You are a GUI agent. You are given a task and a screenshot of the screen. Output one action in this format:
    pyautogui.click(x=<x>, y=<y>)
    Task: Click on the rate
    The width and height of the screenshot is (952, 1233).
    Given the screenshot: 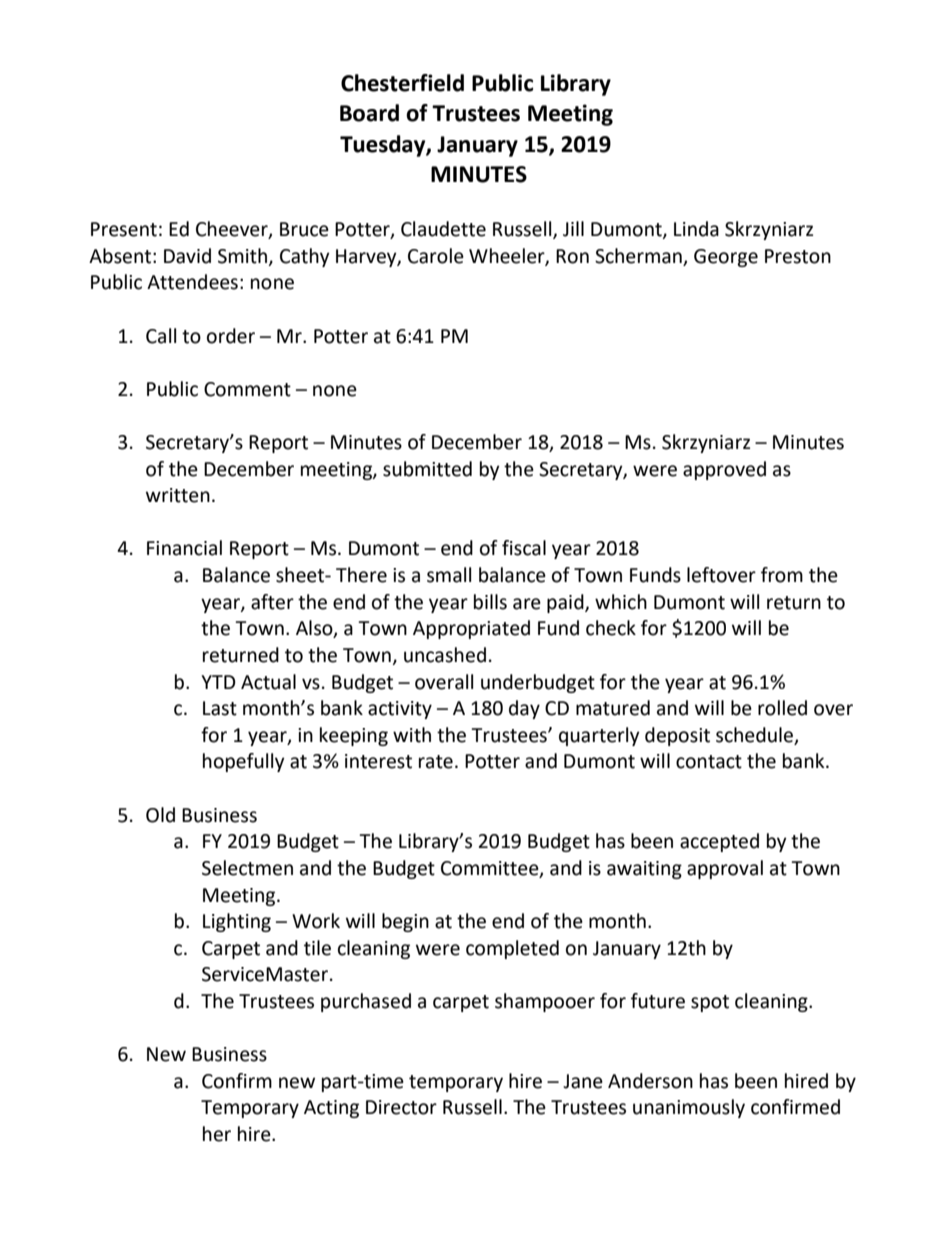 What is the action you would take?
    pyautogui.click(x=436, y=762)
